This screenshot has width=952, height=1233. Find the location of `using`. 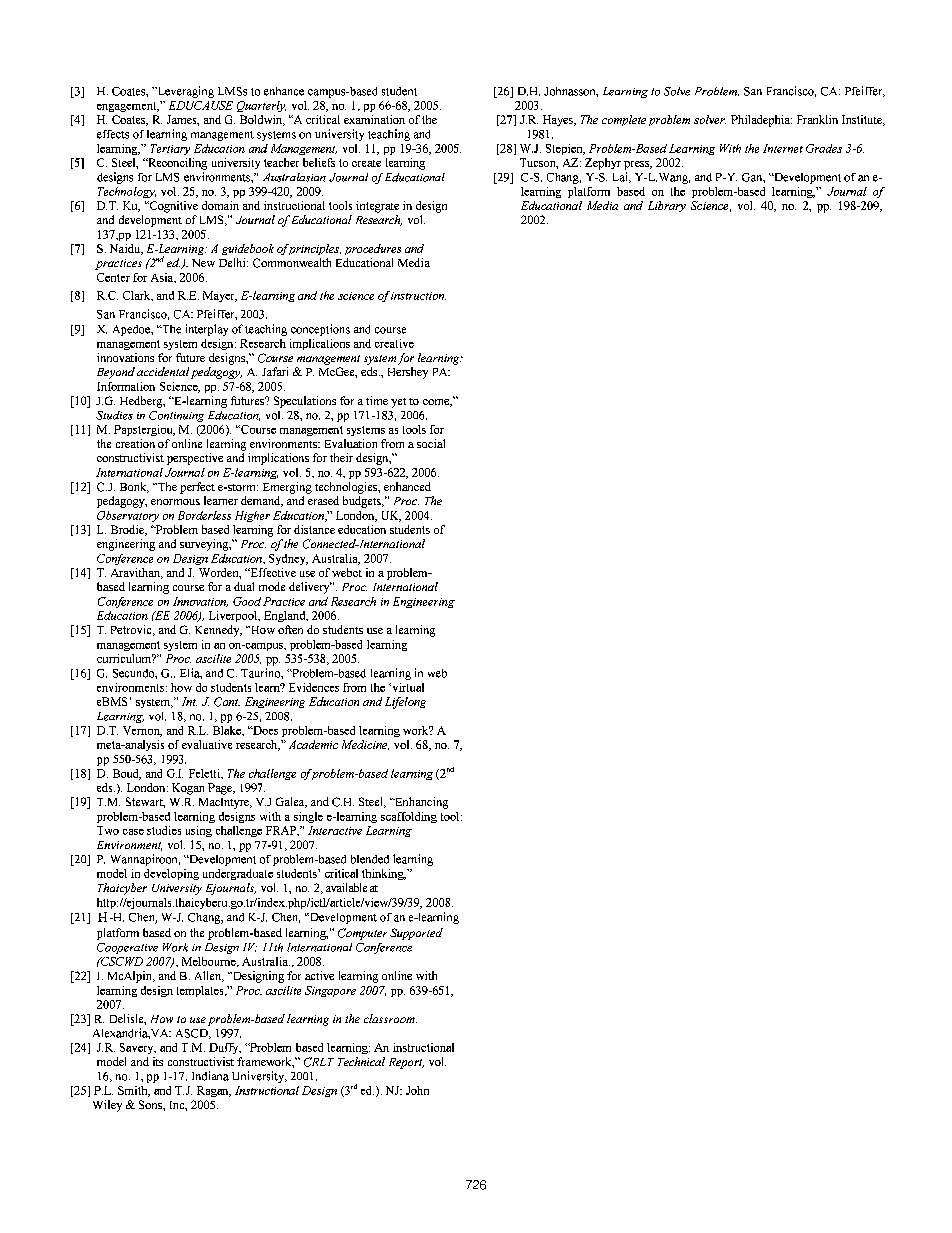

using is located at coordinates (199, 831).
